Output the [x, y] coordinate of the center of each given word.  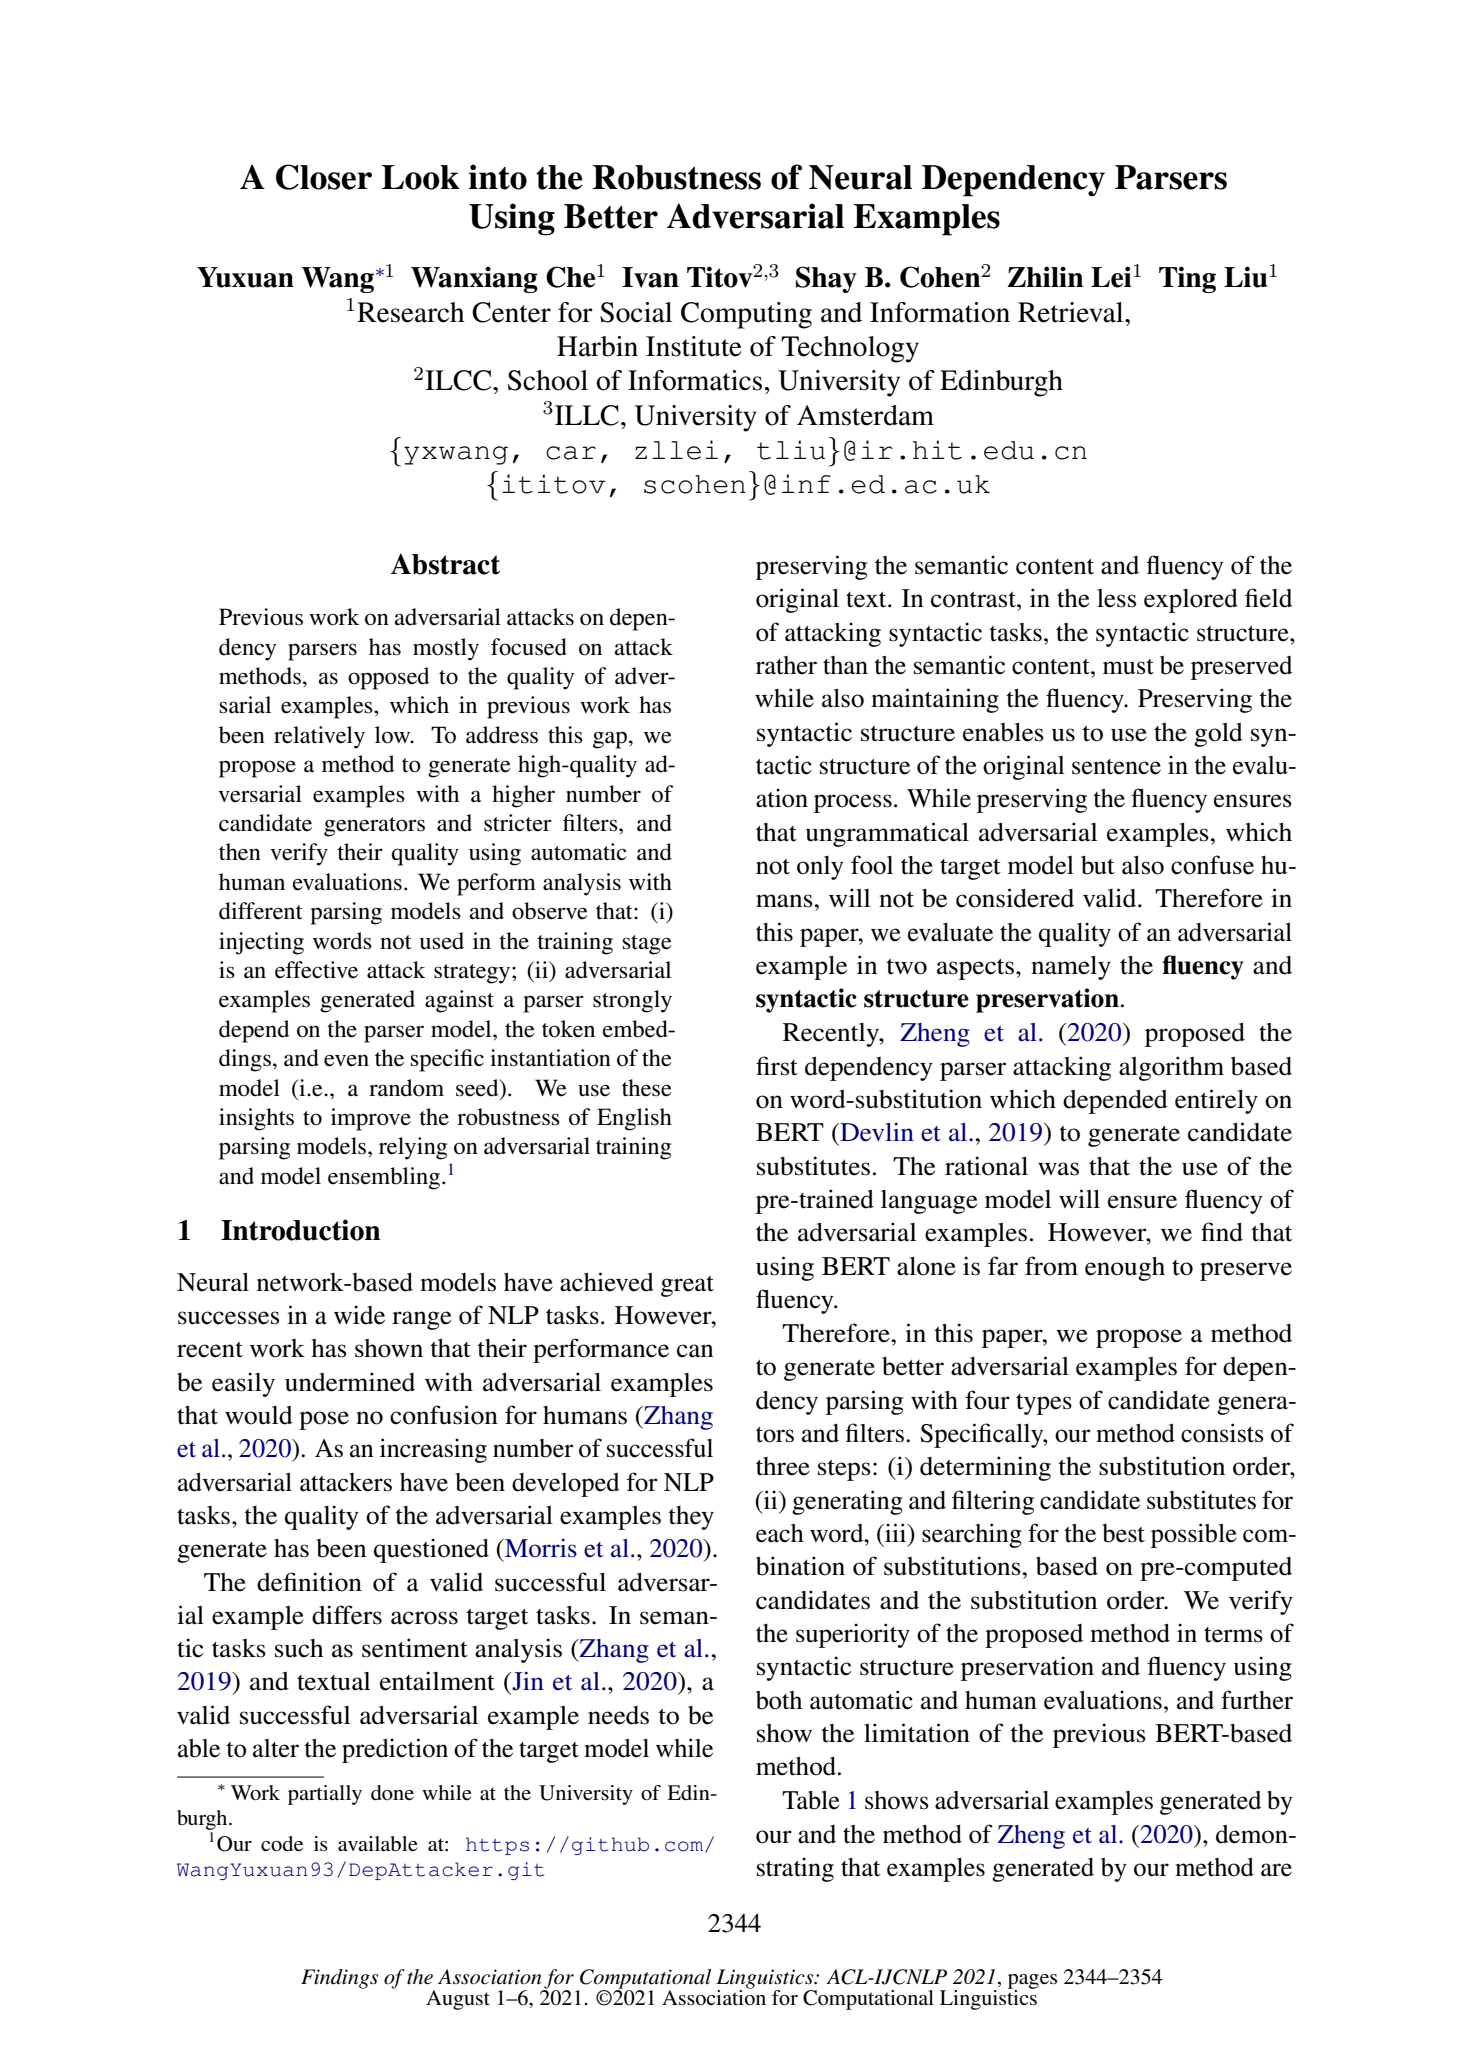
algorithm [1171, 1068]
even [346, 1060]
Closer [324, 177]
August [458, 2000]
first [777, 1066]
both [779, 1700]
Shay [826, 279]
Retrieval [1072, 312]
